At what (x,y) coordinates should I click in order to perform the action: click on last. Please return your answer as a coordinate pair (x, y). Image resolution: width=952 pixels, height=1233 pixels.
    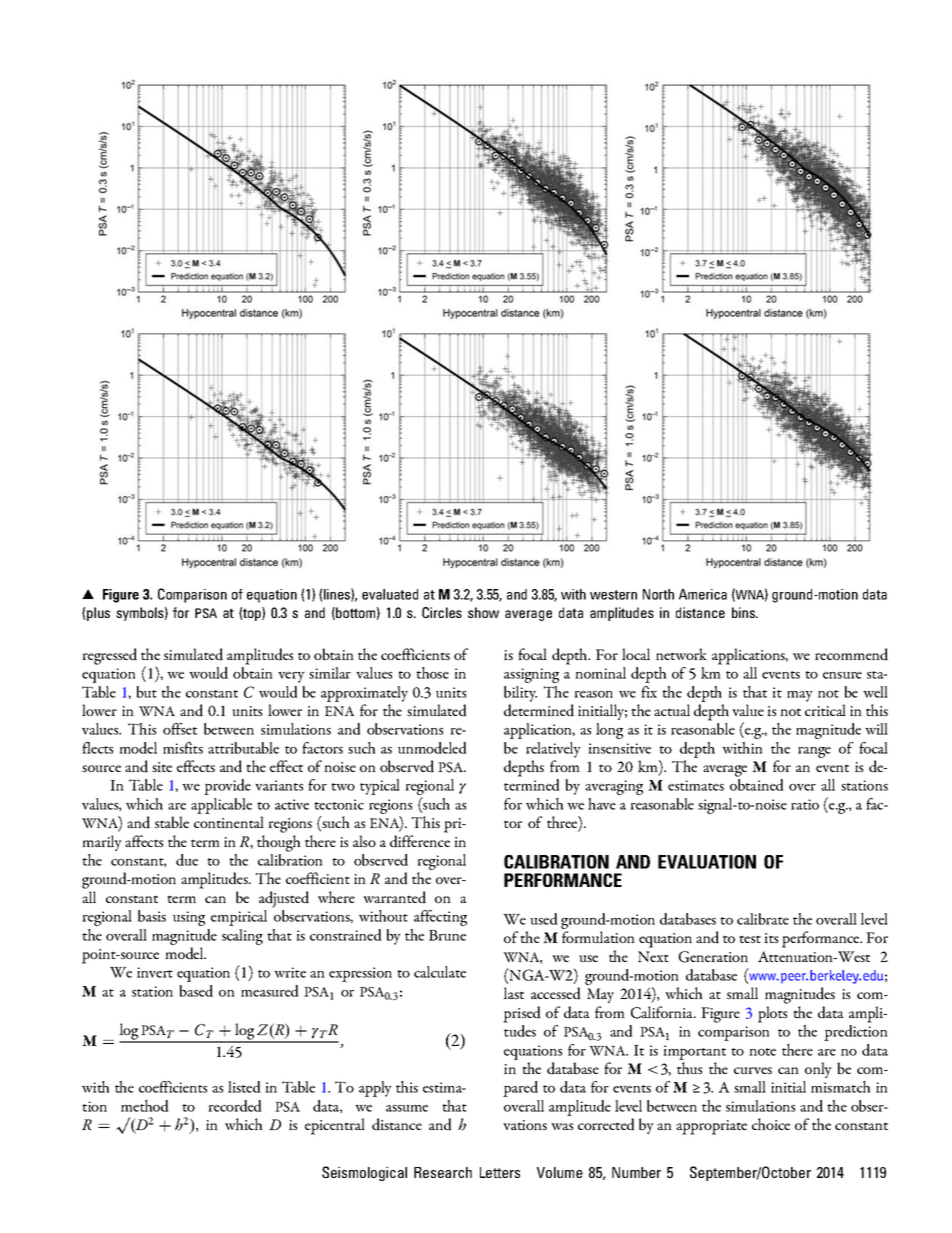
    Looking at the image, I should click on (513, 993).
